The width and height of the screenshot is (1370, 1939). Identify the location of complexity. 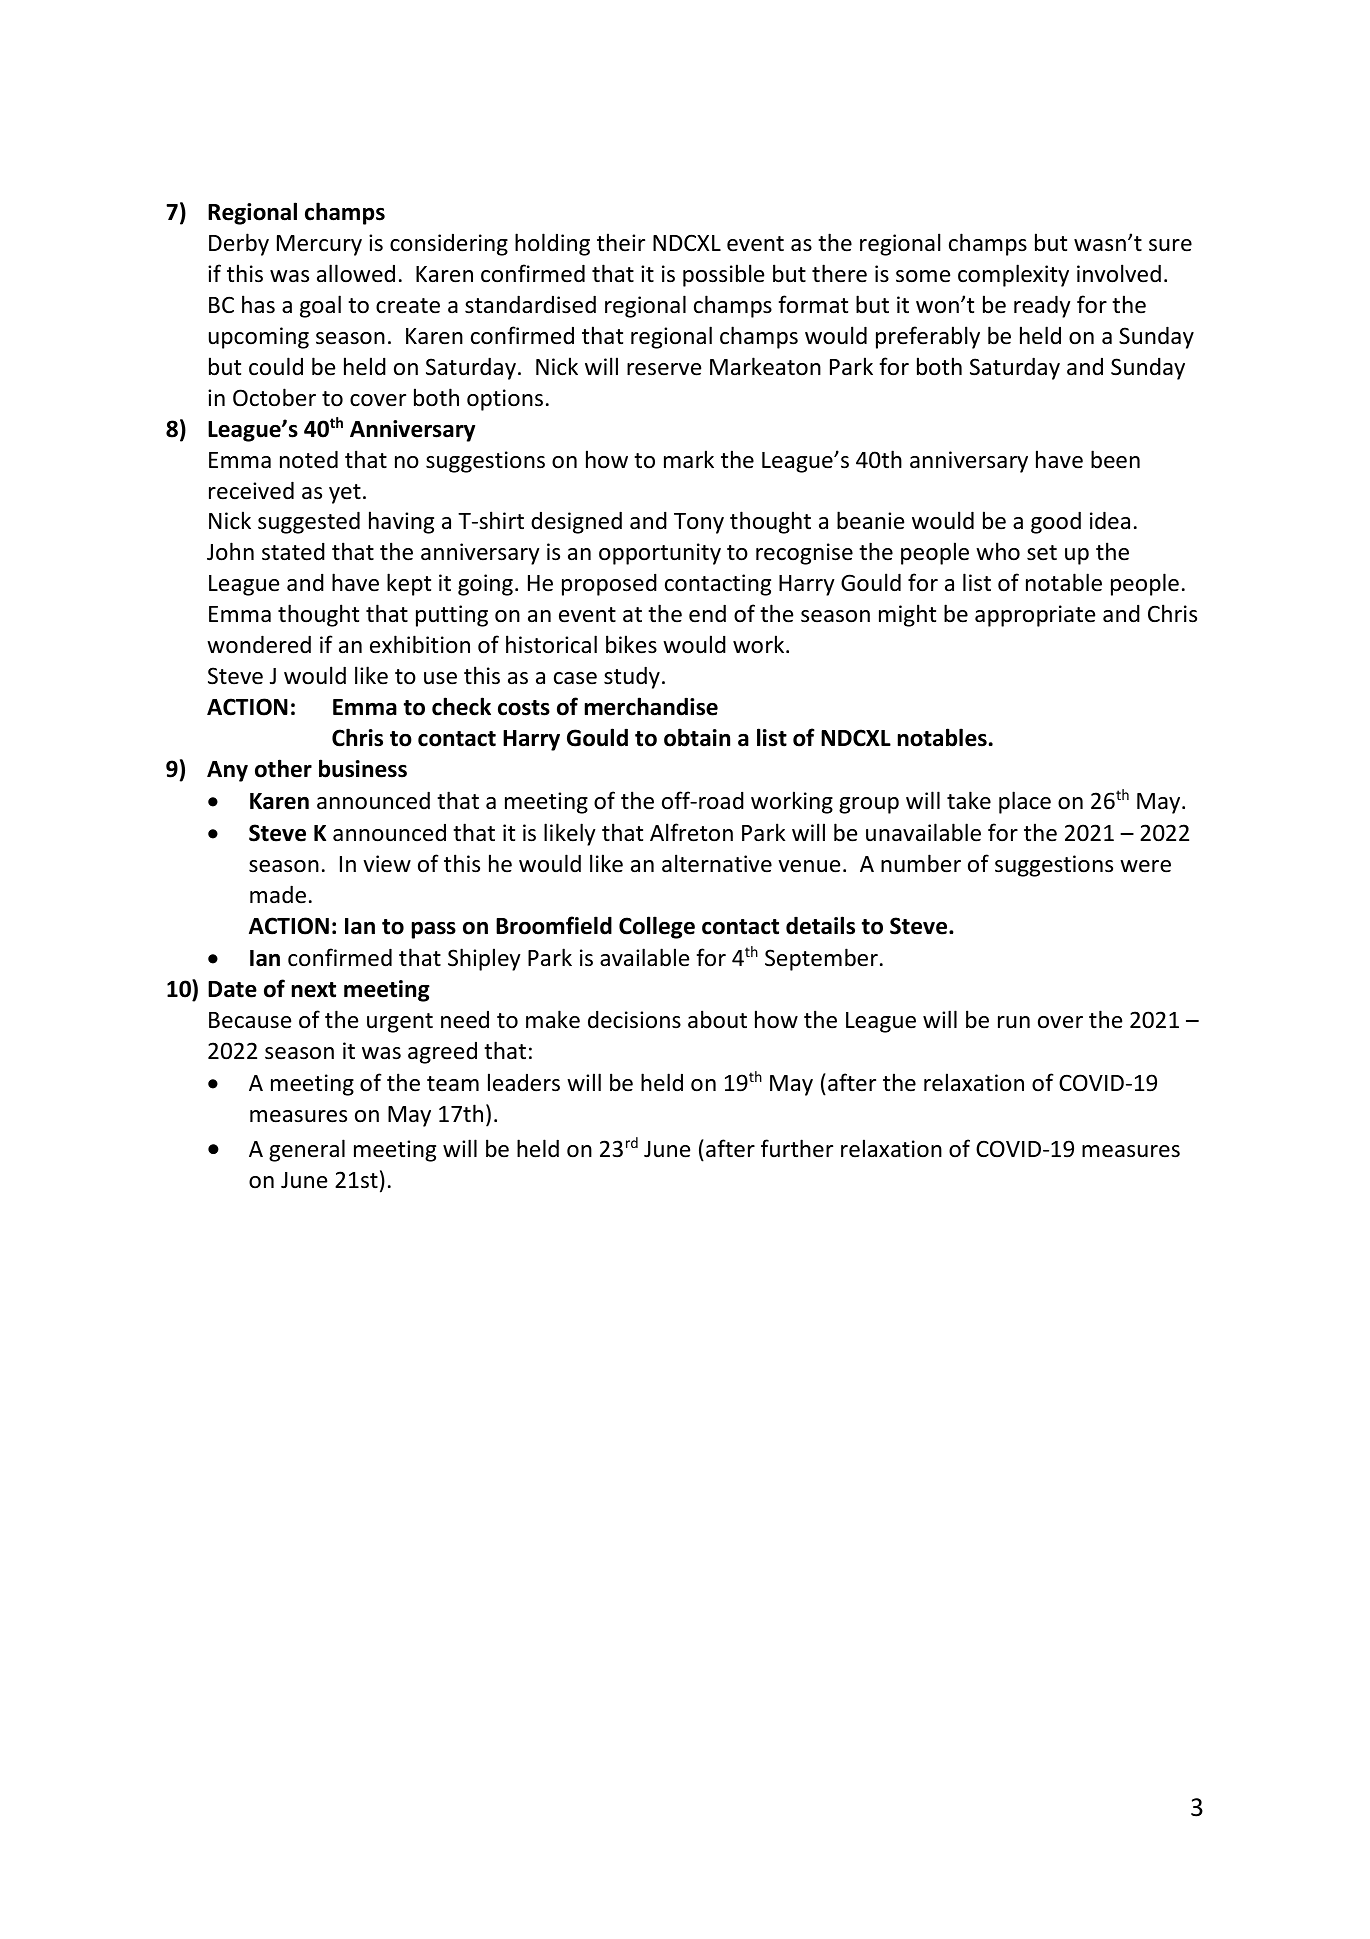
(1013, 275).
